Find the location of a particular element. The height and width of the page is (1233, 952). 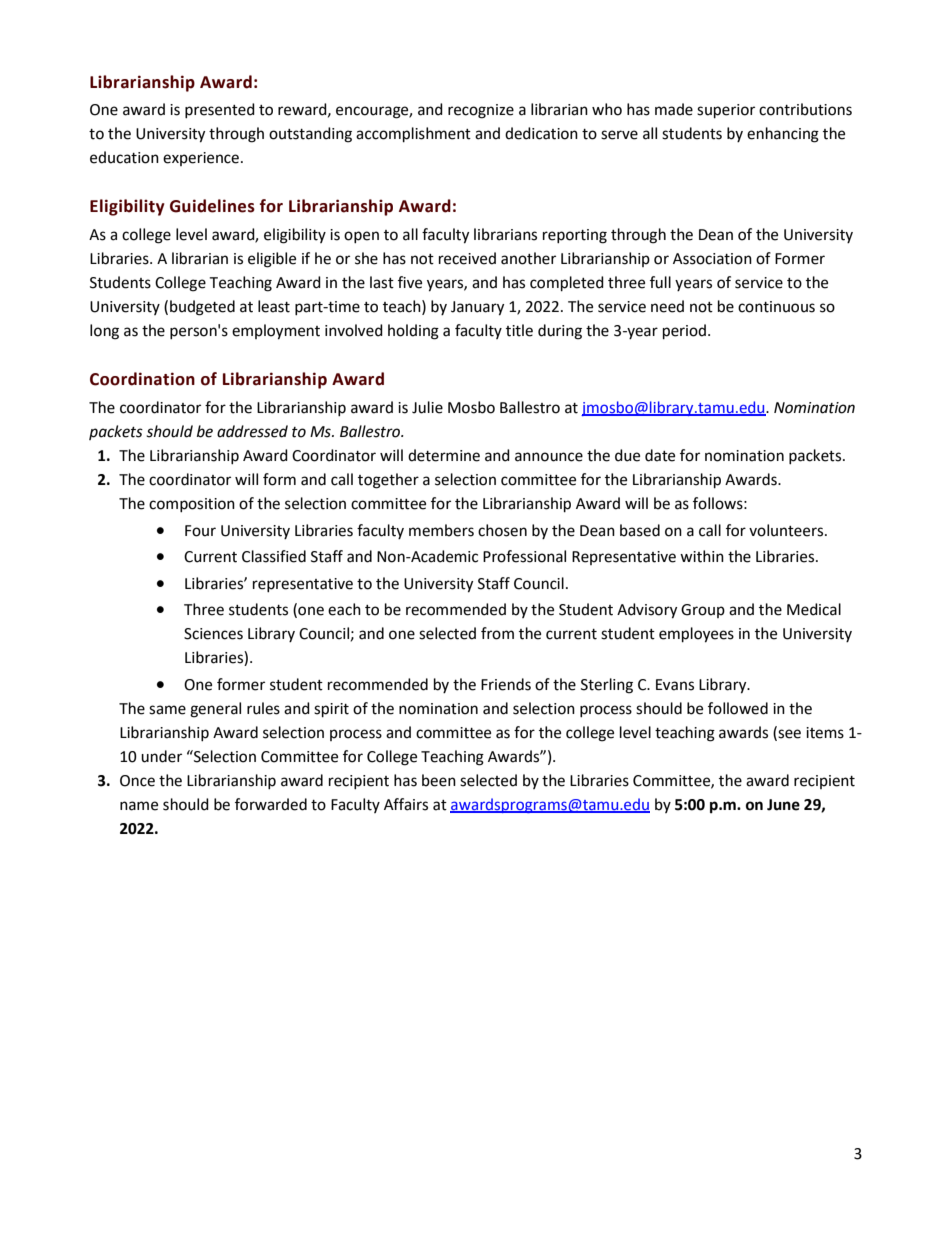

continuous is located at coordinates (776, 307).
